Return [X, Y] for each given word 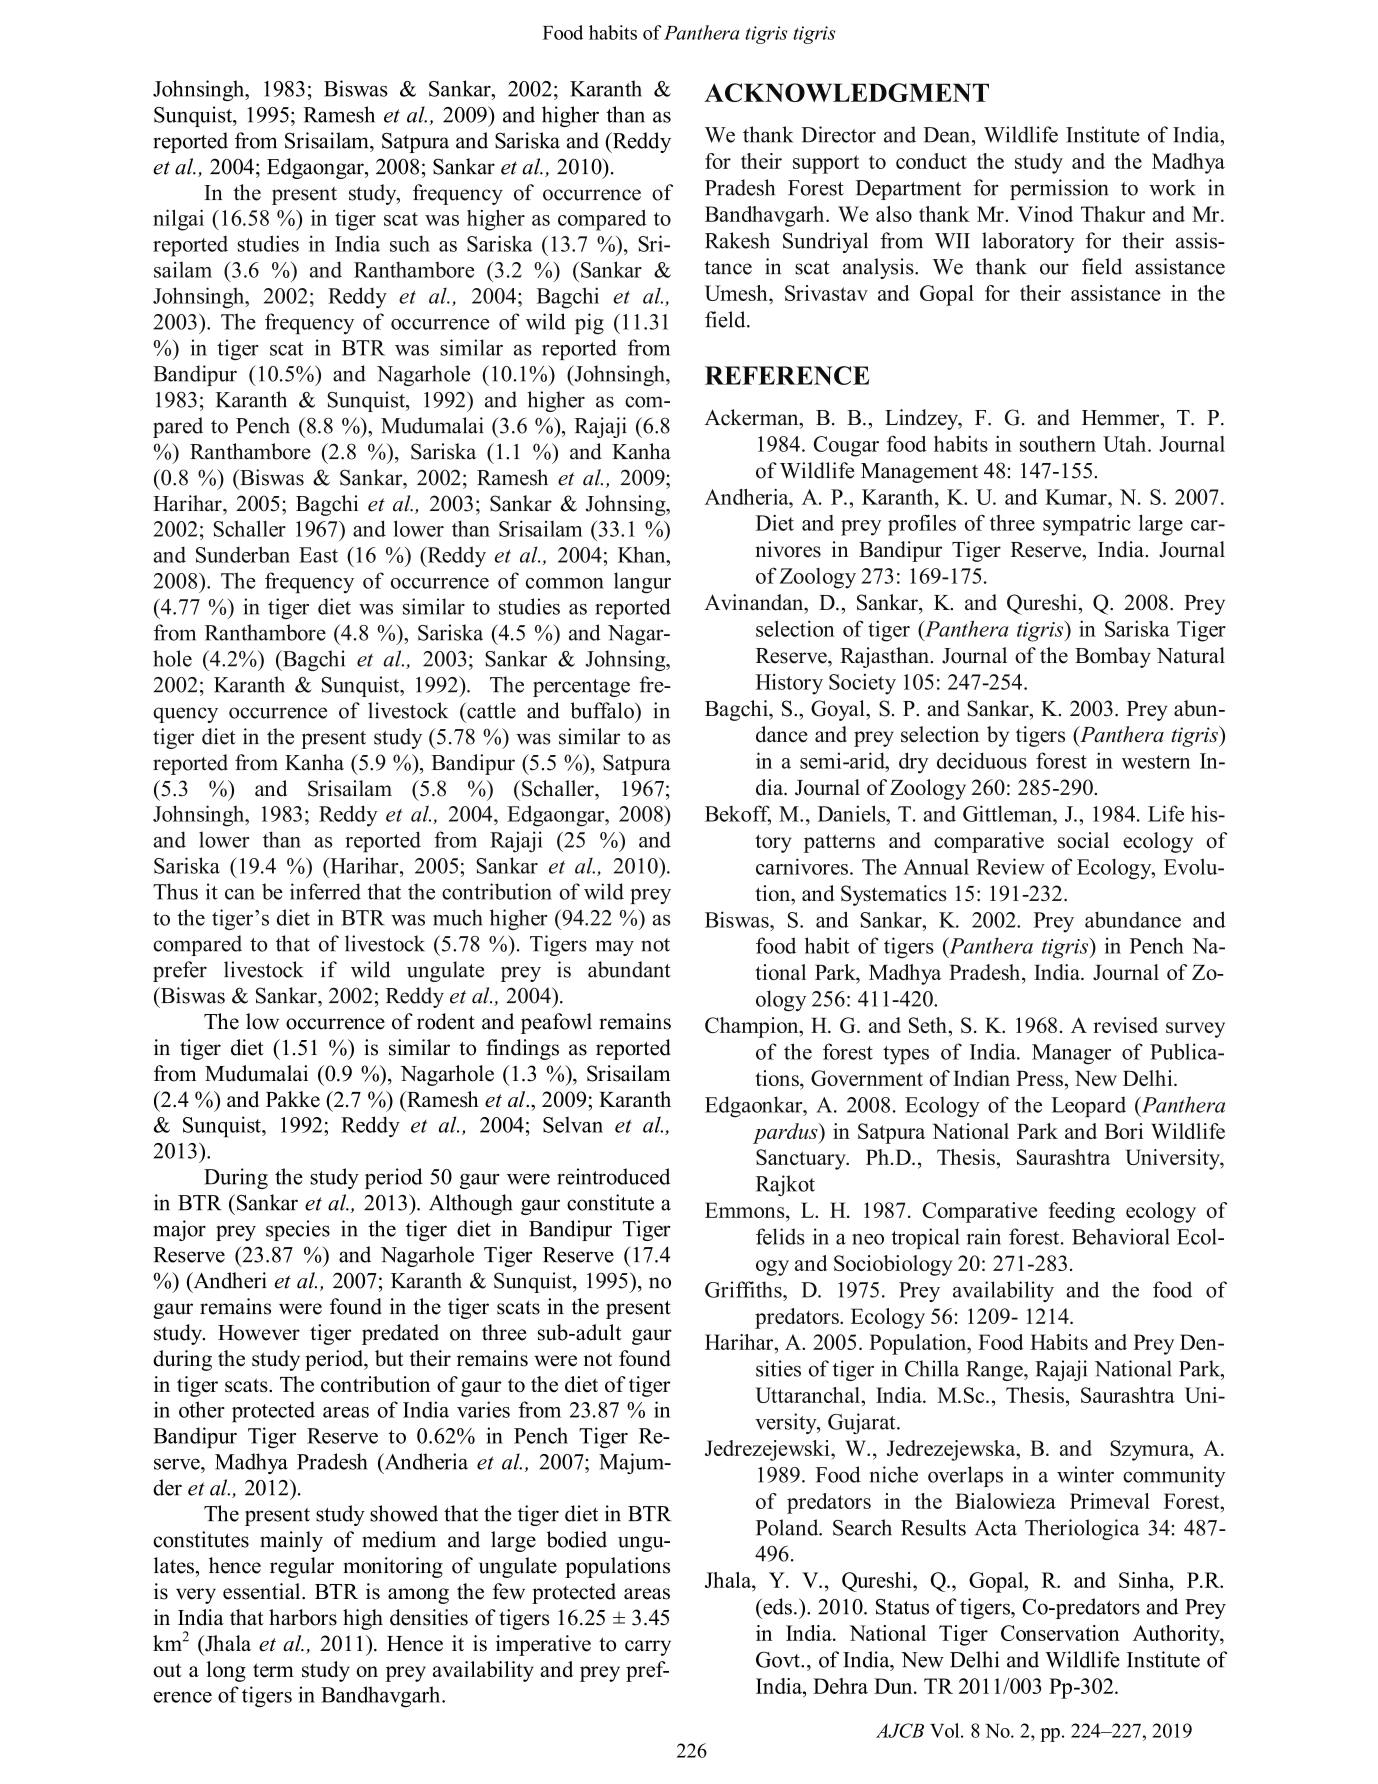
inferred [325, 891]
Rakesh [737, 240]
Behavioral [1121, 1236]
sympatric [1087, 525]
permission [1059, 189]
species [298, 1230]
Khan [643, 554]
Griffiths [744, 1289]
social [1083, 840]
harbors [303, 1617]
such [410, 244]
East [318, 555]
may [615, 948]
